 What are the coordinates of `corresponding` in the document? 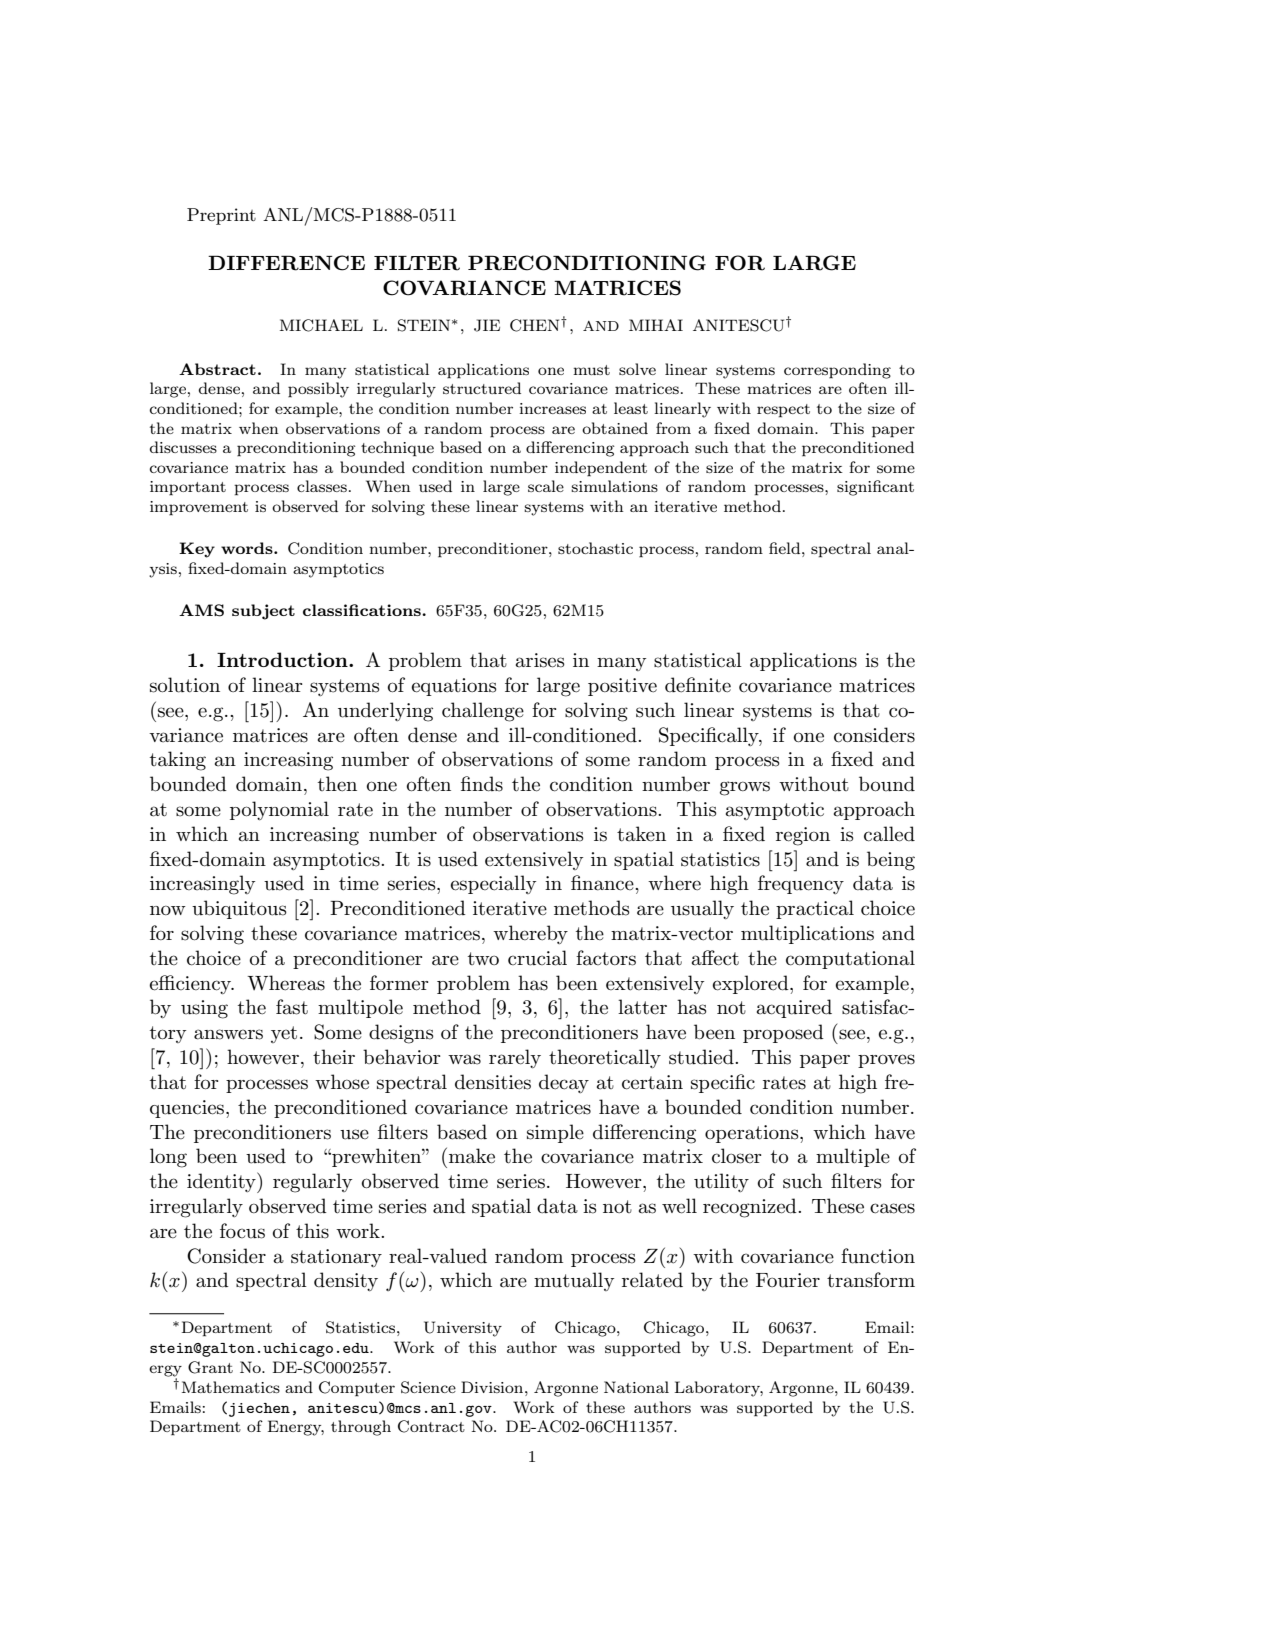 It's located at (837, 371).
